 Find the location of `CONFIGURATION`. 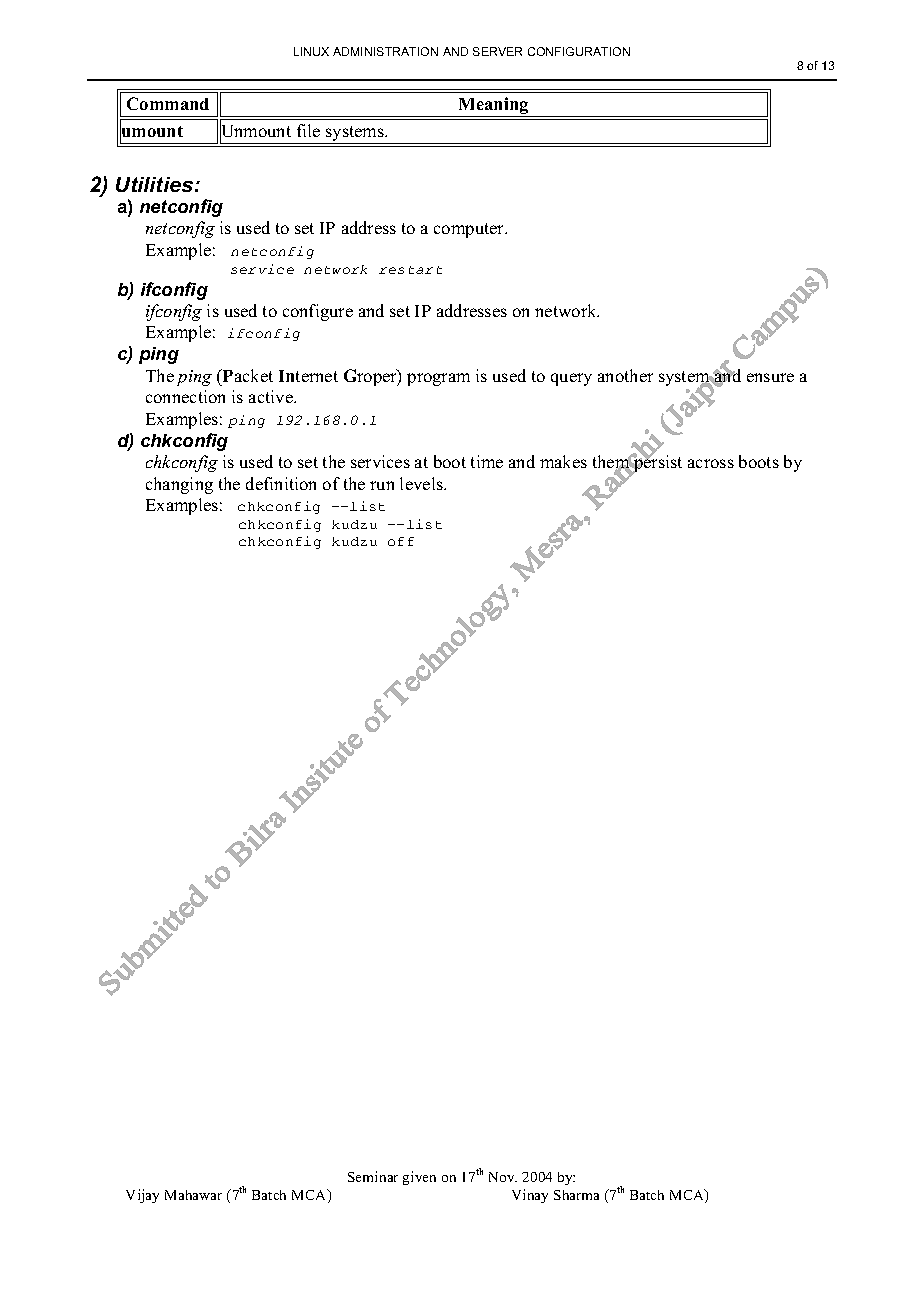

CONFIGURATION is located at coordinates (579, 51).
